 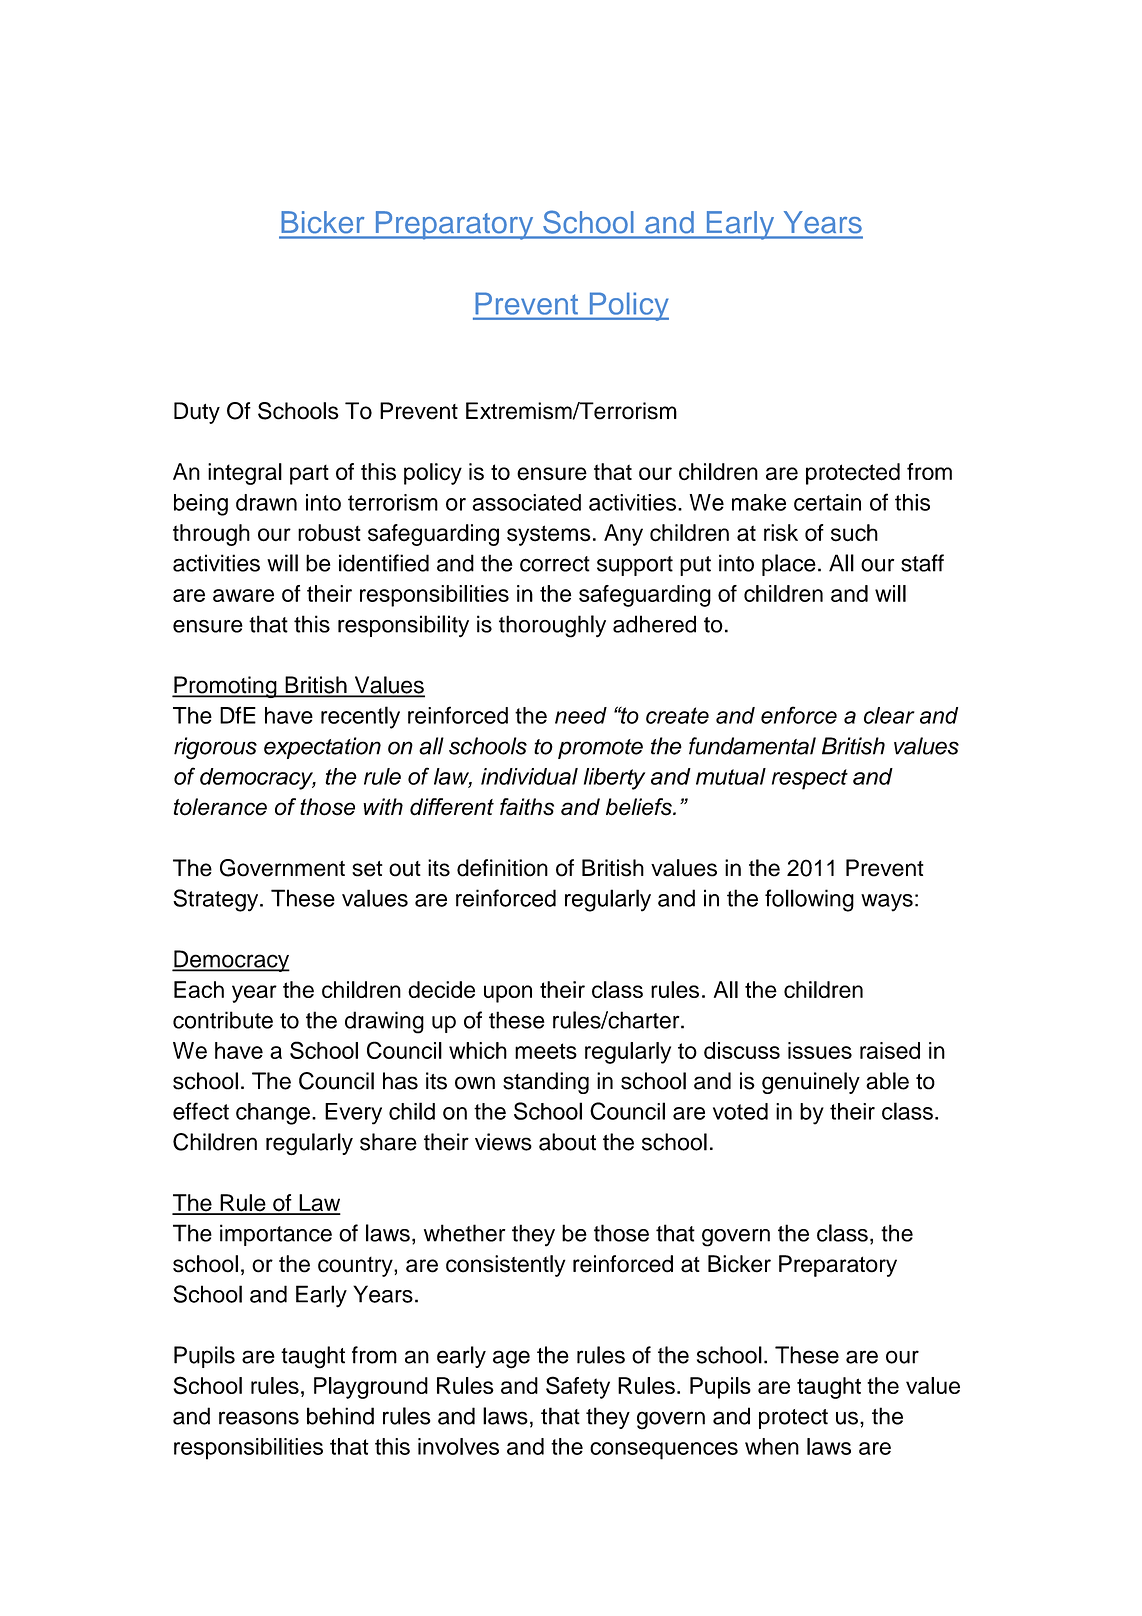 I want to click on need, so click(x=581, y=715).
